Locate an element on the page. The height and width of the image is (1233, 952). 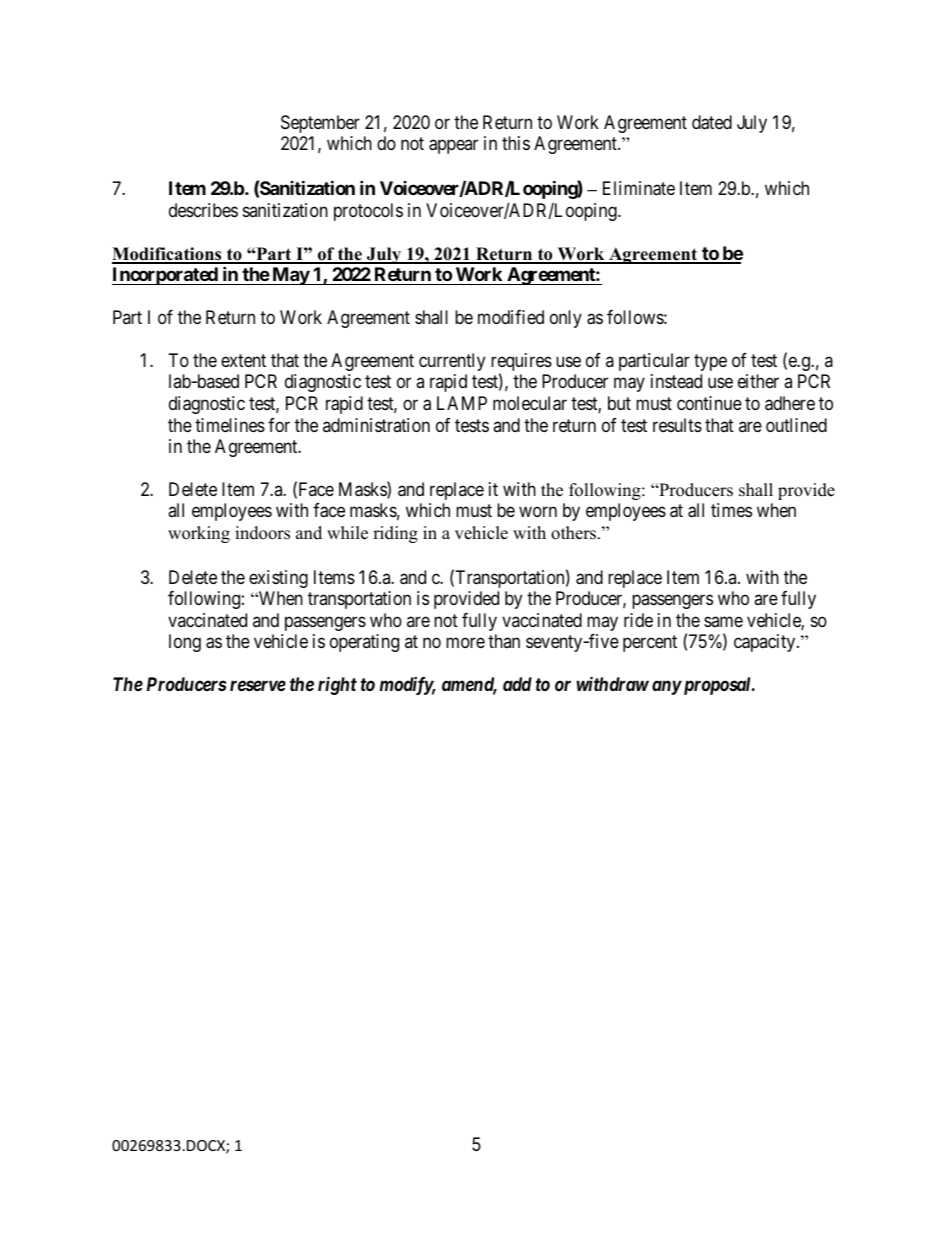
type is located at coordinates (710, 362).
